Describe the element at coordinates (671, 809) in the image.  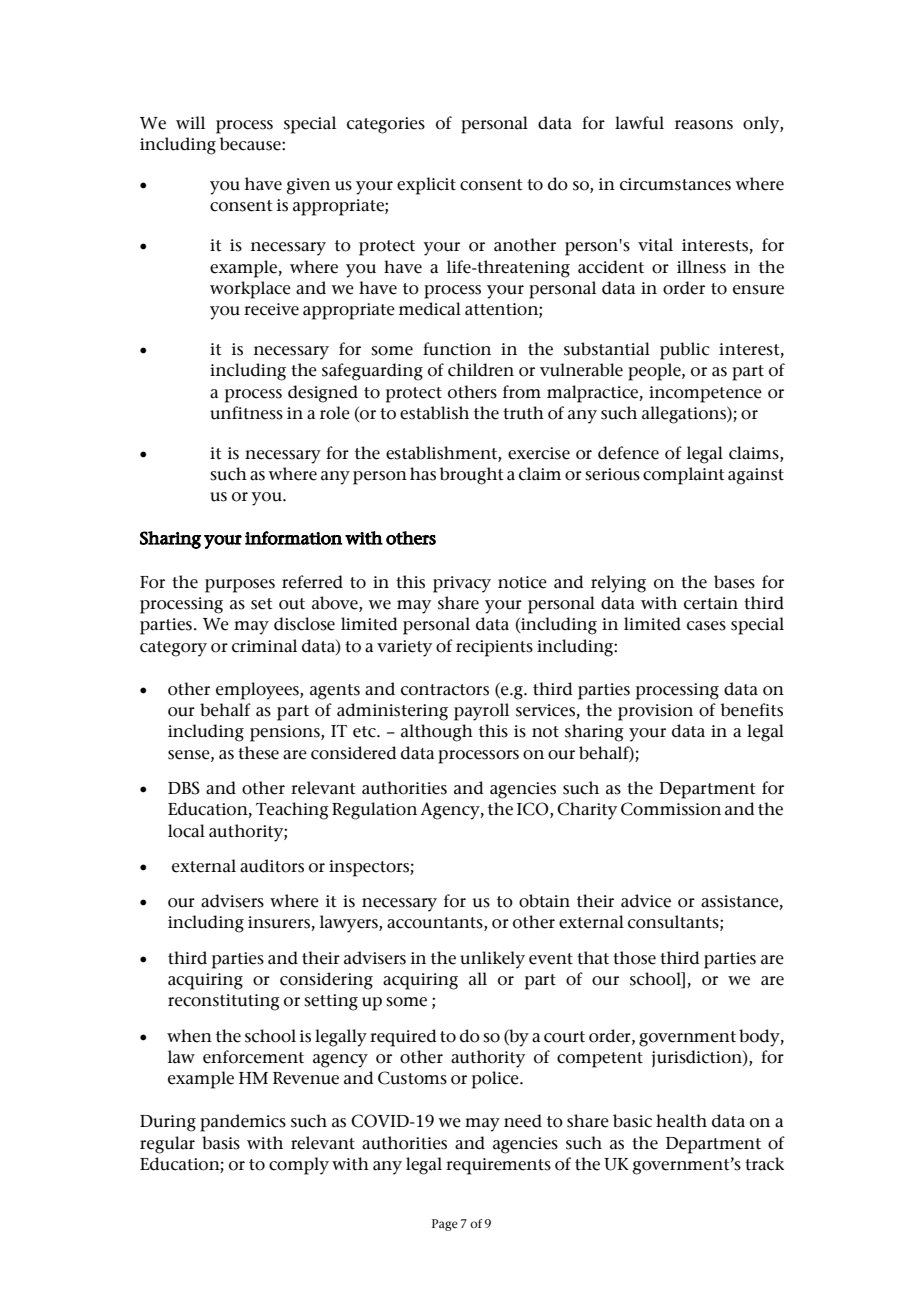
I see `Commission` at that location.
